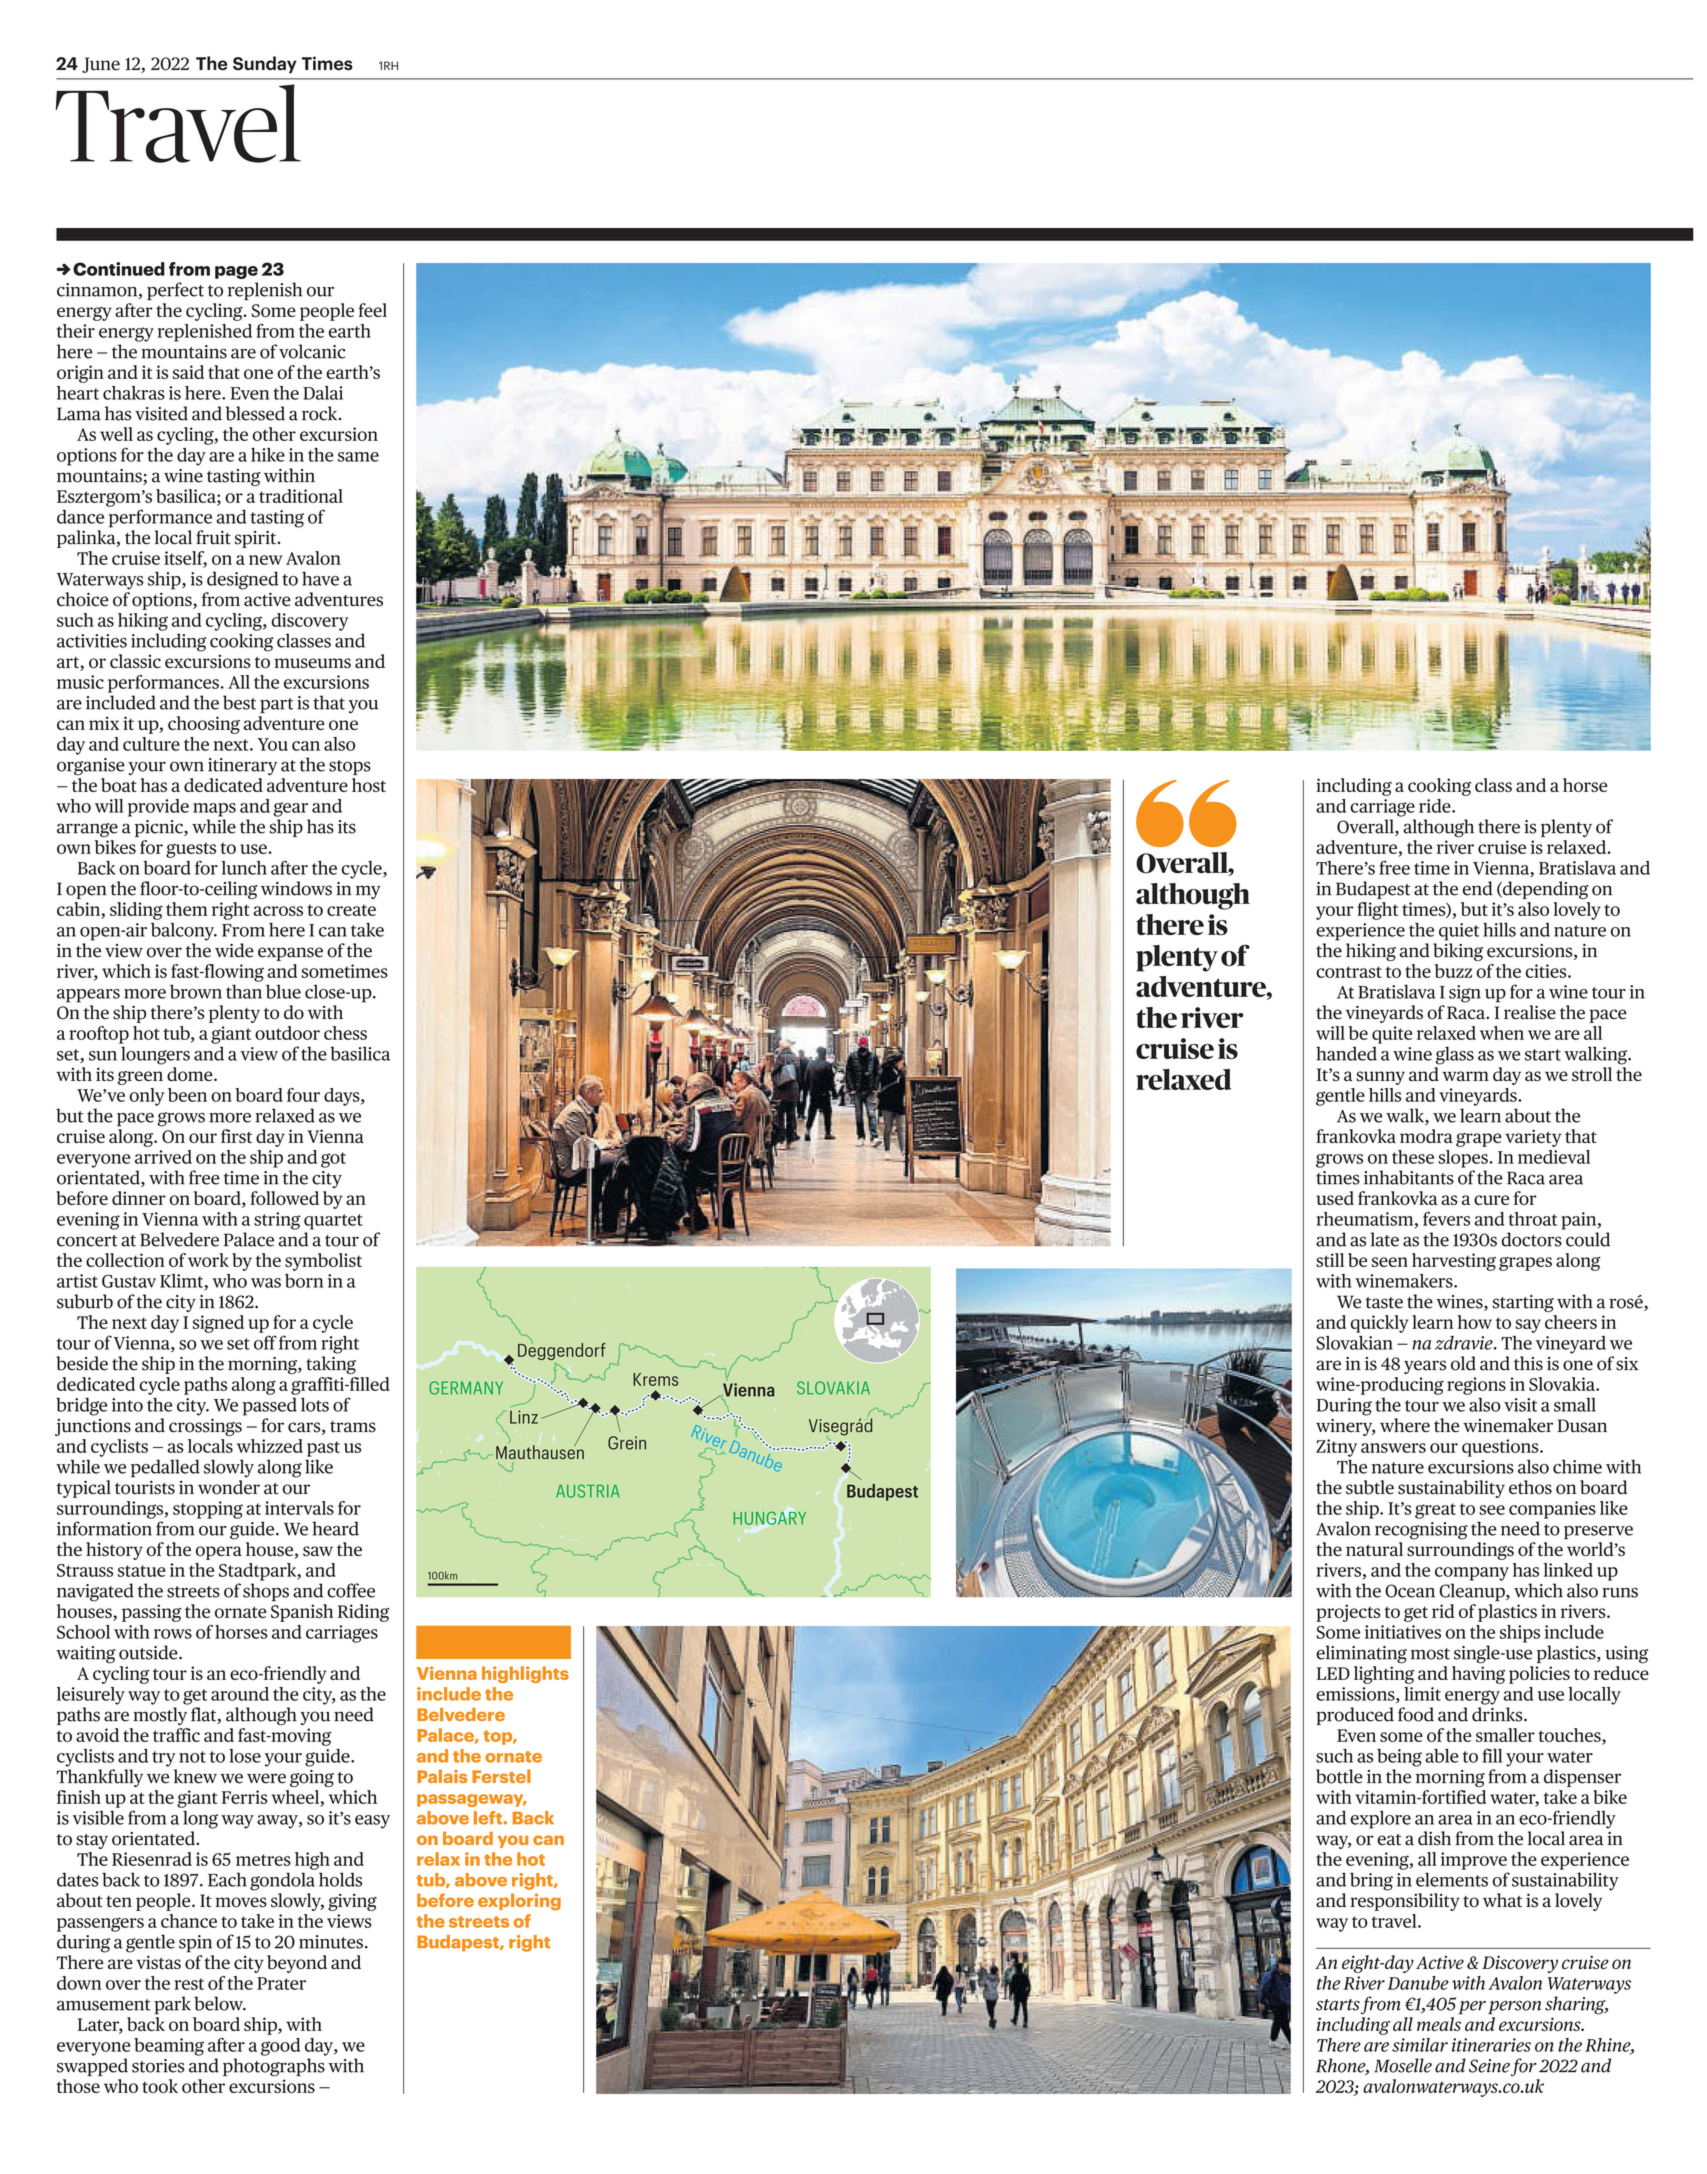  Describe the element at coordinates (358, 457) in the screenshot. I see `same` at that location.
